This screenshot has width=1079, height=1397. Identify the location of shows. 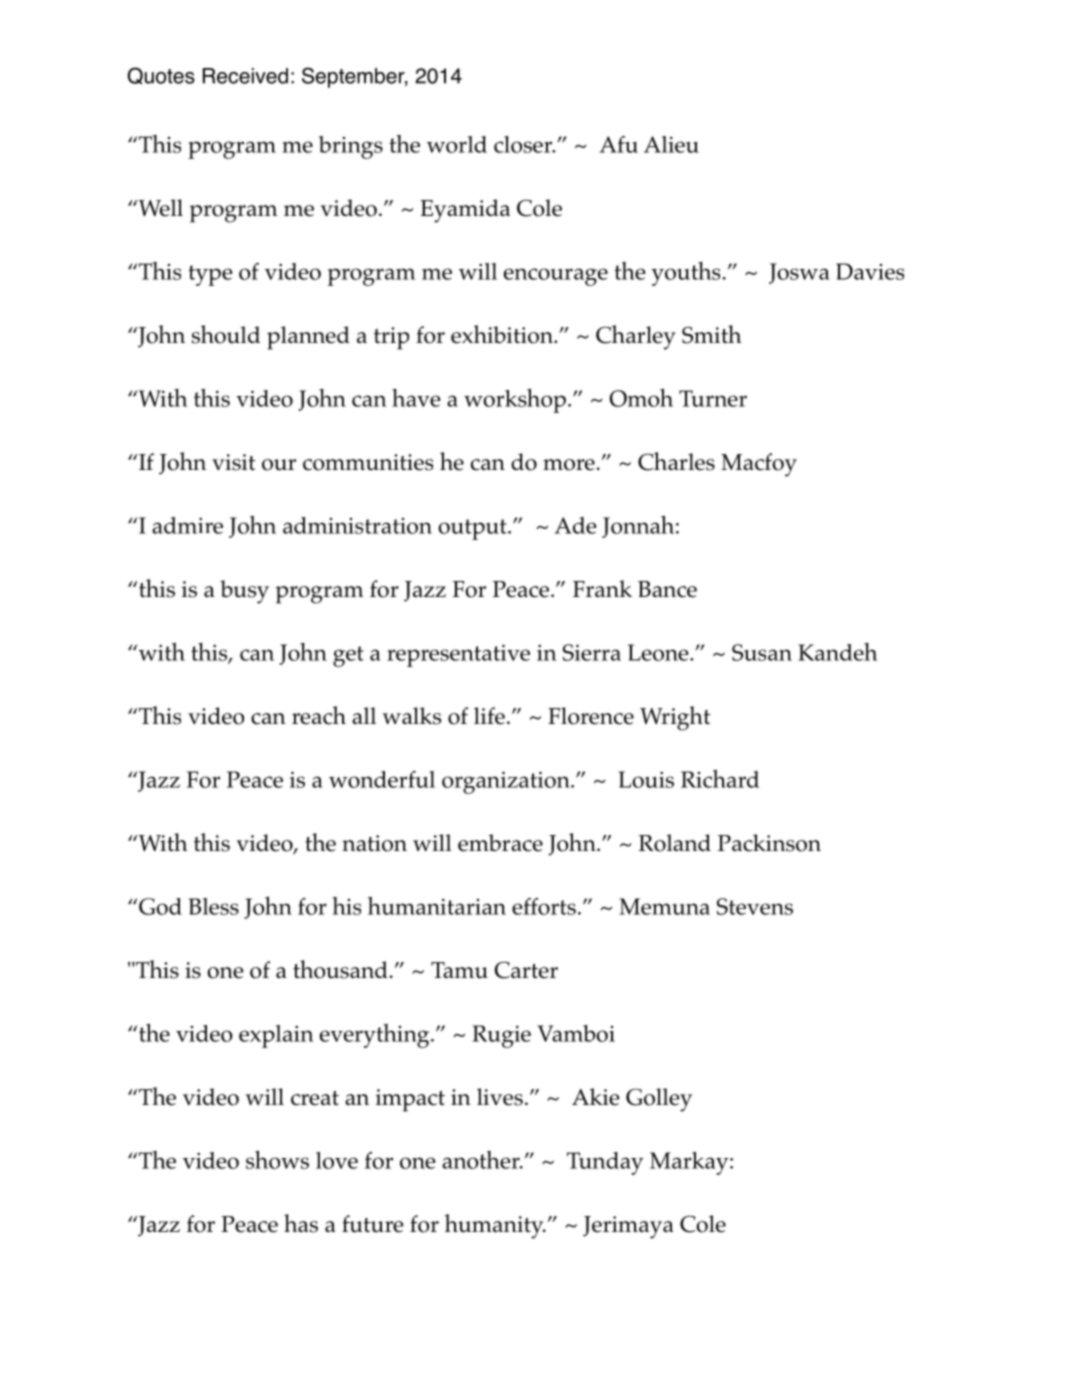
(277, 1159).
